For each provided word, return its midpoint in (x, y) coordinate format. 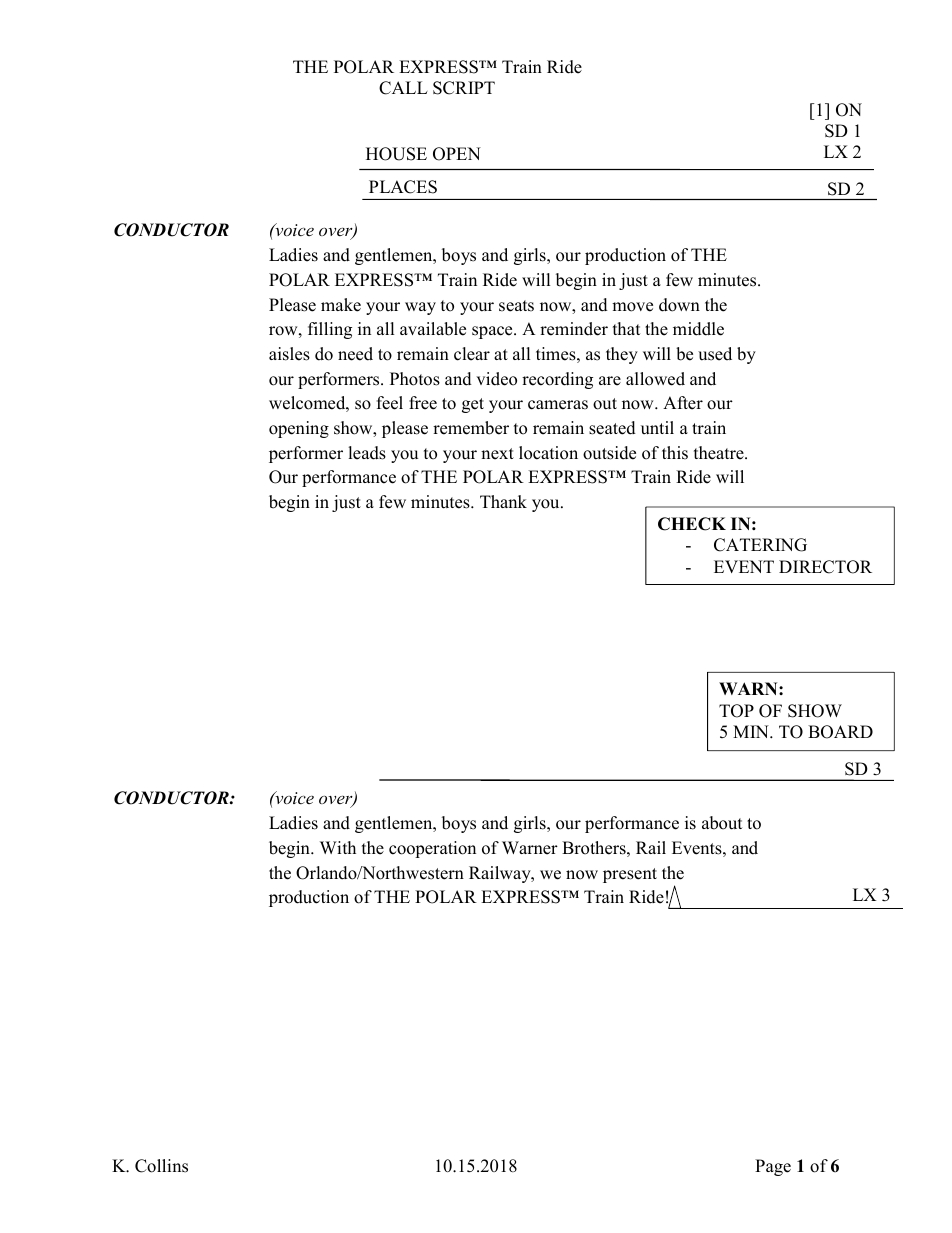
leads (367, 453)
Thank (503, 501)
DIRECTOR (825, 567)
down (679, 305)
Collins (161, 1166)
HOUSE (396, 154)
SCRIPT (464, 88)
